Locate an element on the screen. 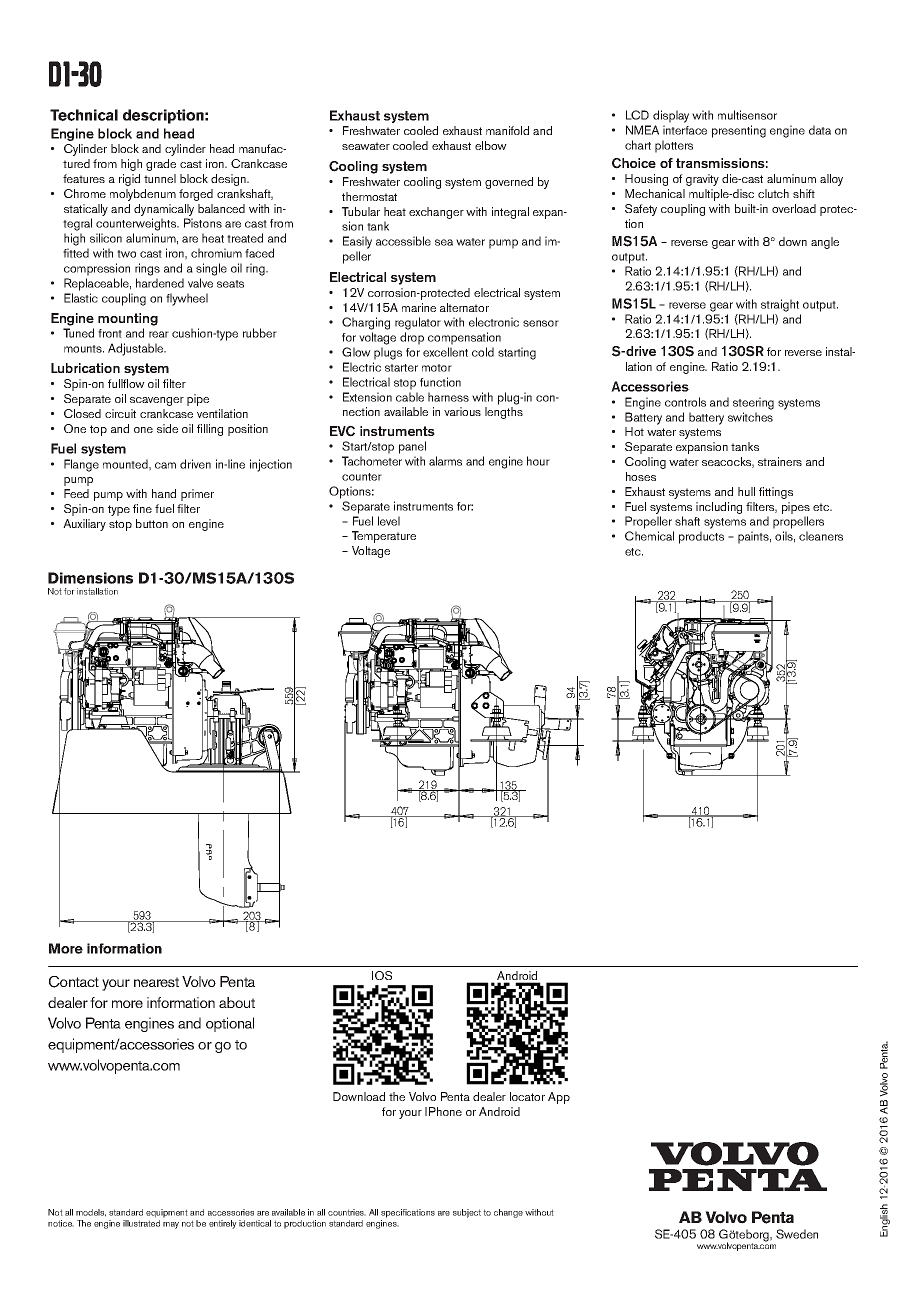 The height and width of the screenshot is (1308, 924). Sweden is located at coordinates (797, 1234).
